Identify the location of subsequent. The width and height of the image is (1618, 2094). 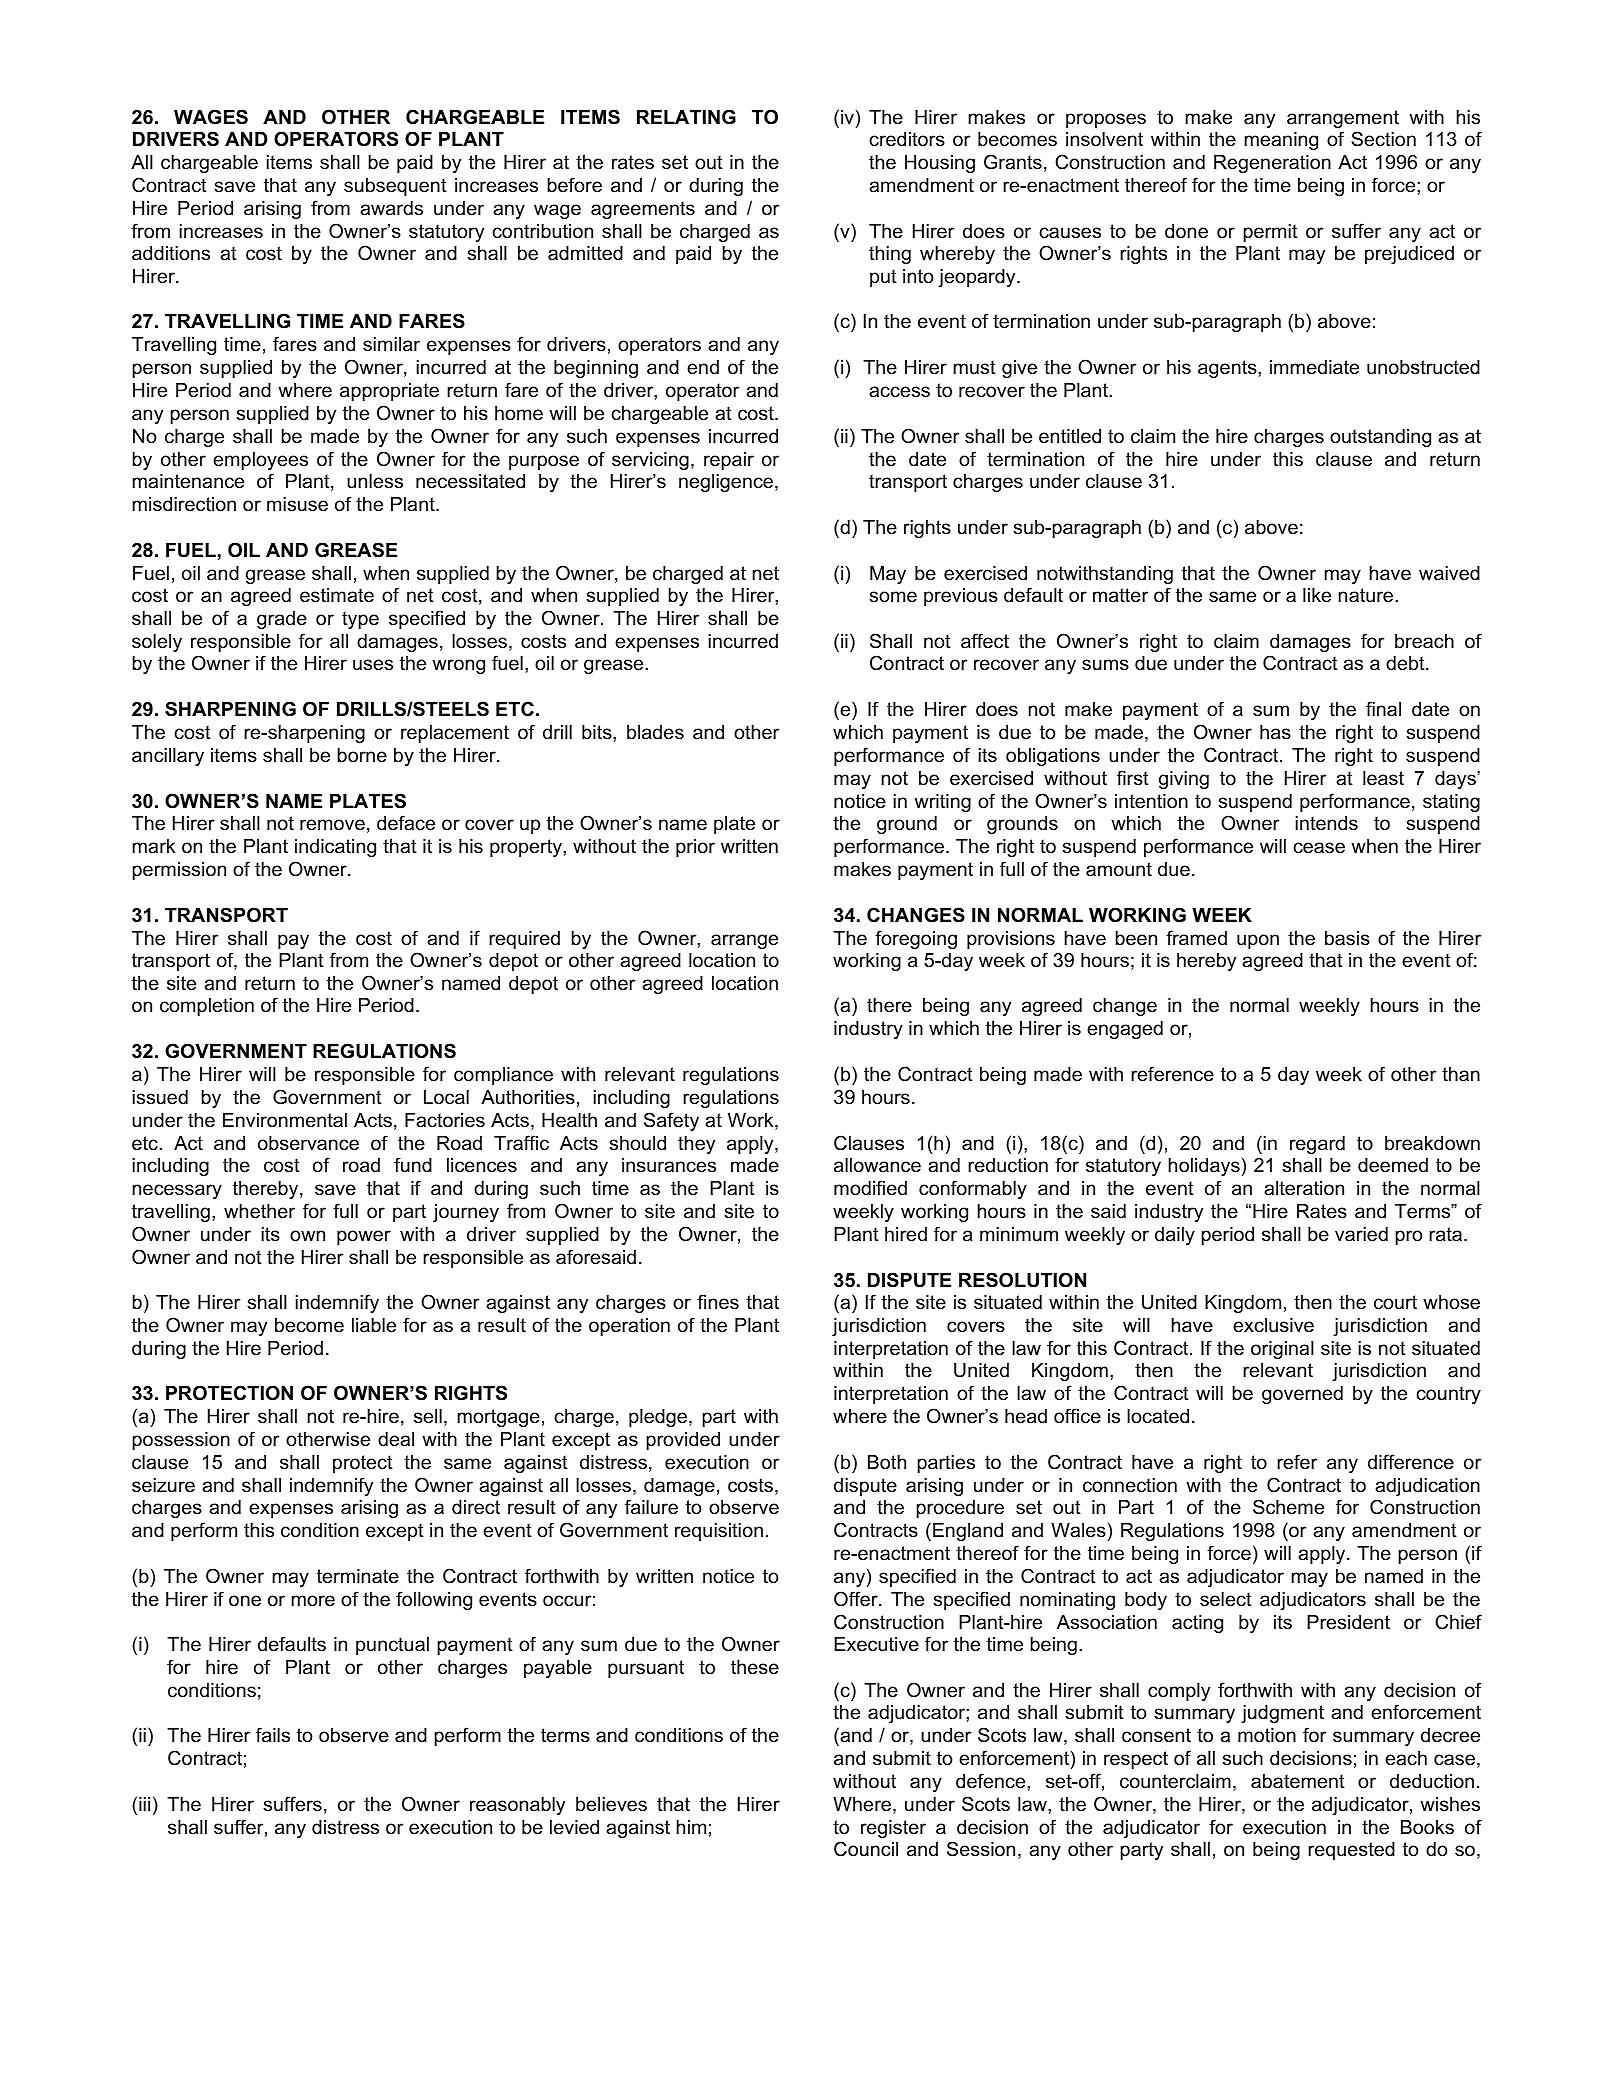
(395, 187).
